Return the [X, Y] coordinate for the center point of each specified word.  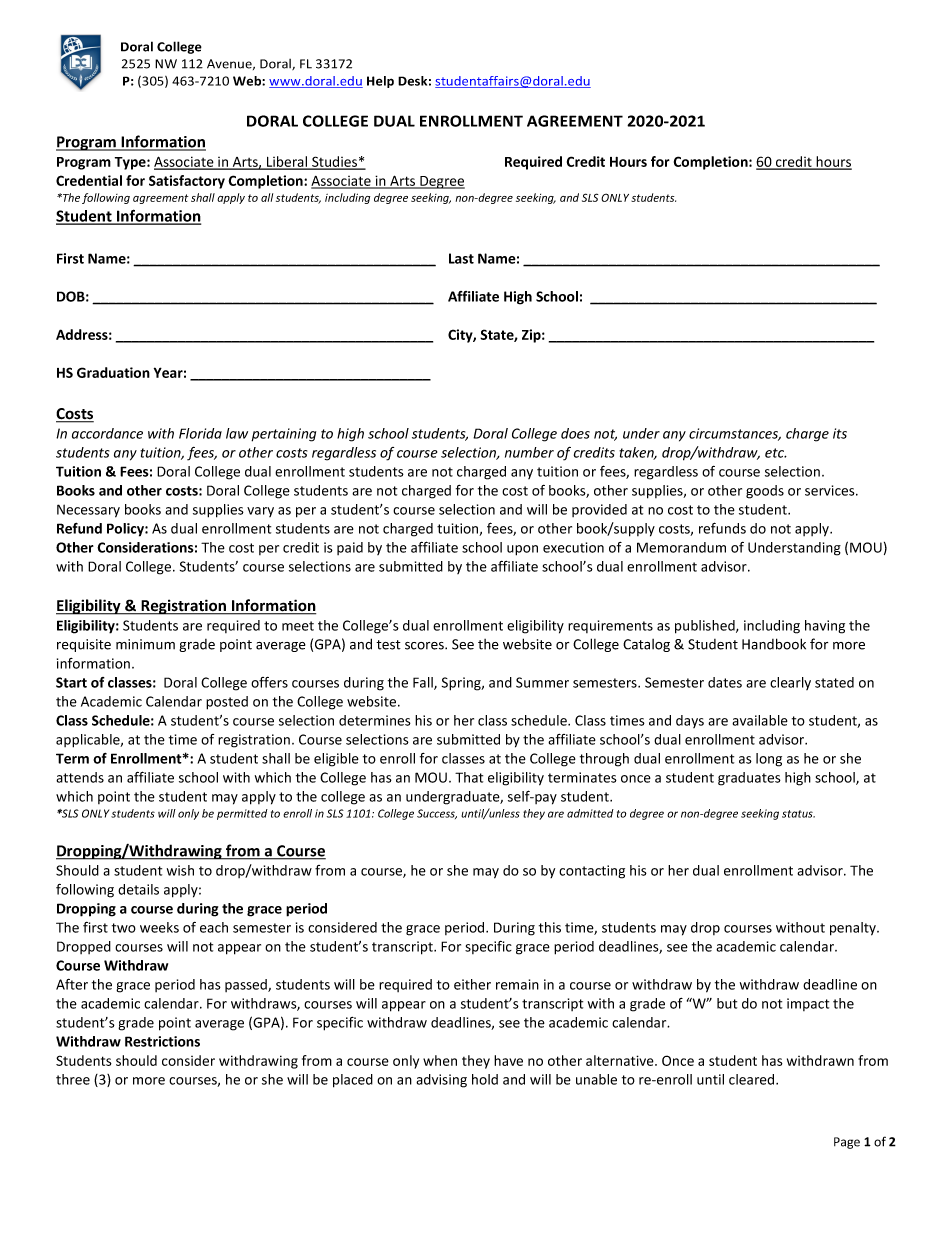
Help [380, 82]
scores [425, 646]
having [825, 627]
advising [441, 1081]
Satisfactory [187, 182]
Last [461, 258]
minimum [145, 644]
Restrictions [162, 1041]
